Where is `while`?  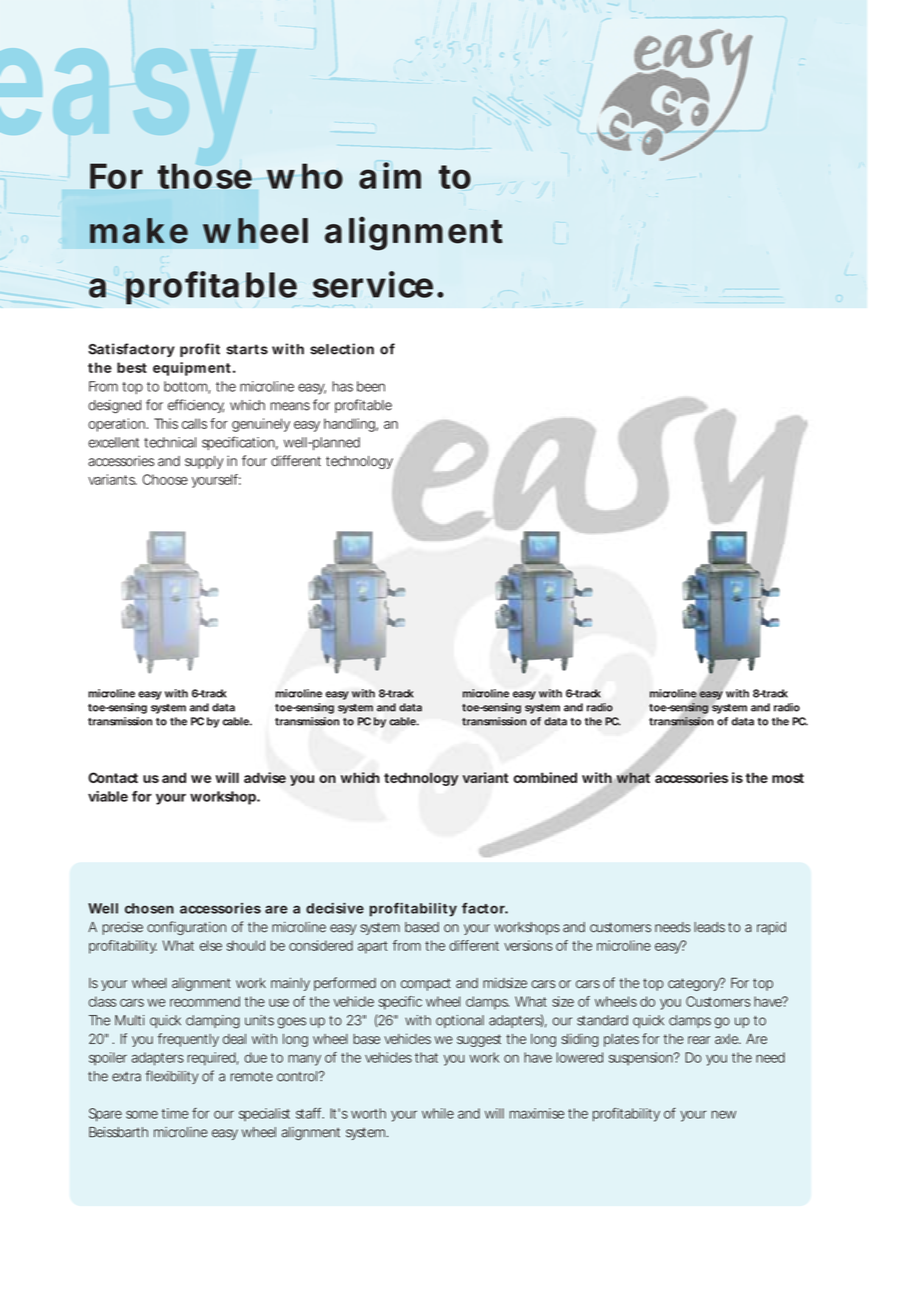 while is located at coordinates (438, 1113).
